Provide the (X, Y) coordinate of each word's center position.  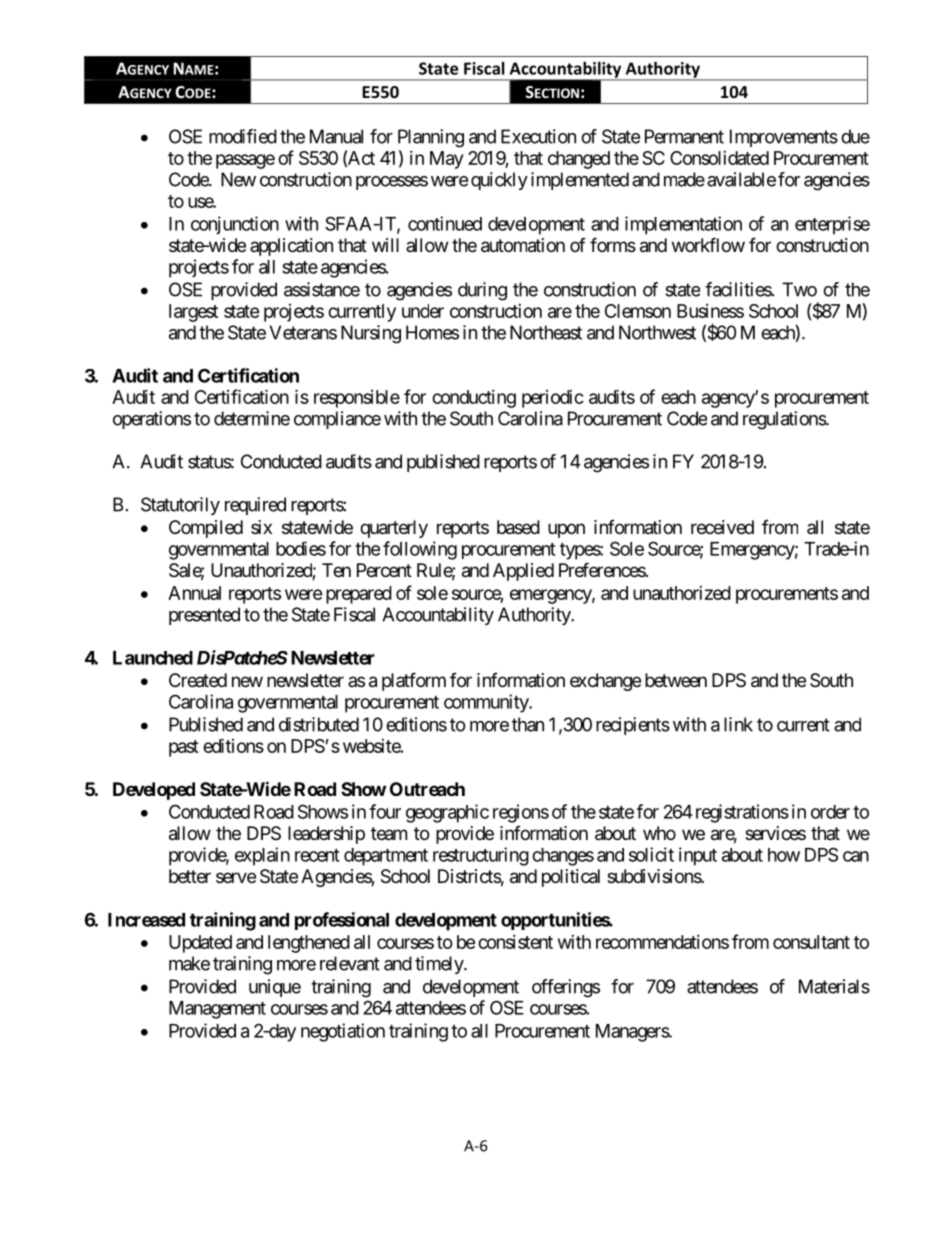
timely (440, 965)
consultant (811, 942)
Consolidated (719, 158)
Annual (194, 593)
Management (217, 1010)
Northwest (657, 332)
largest (193, 313)
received (722, 527)
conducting (474, 399)
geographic (447, 813)
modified (243, 136)
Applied (523, 572)
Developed (154, 791)
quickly (499, 181)
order (830, 812)
